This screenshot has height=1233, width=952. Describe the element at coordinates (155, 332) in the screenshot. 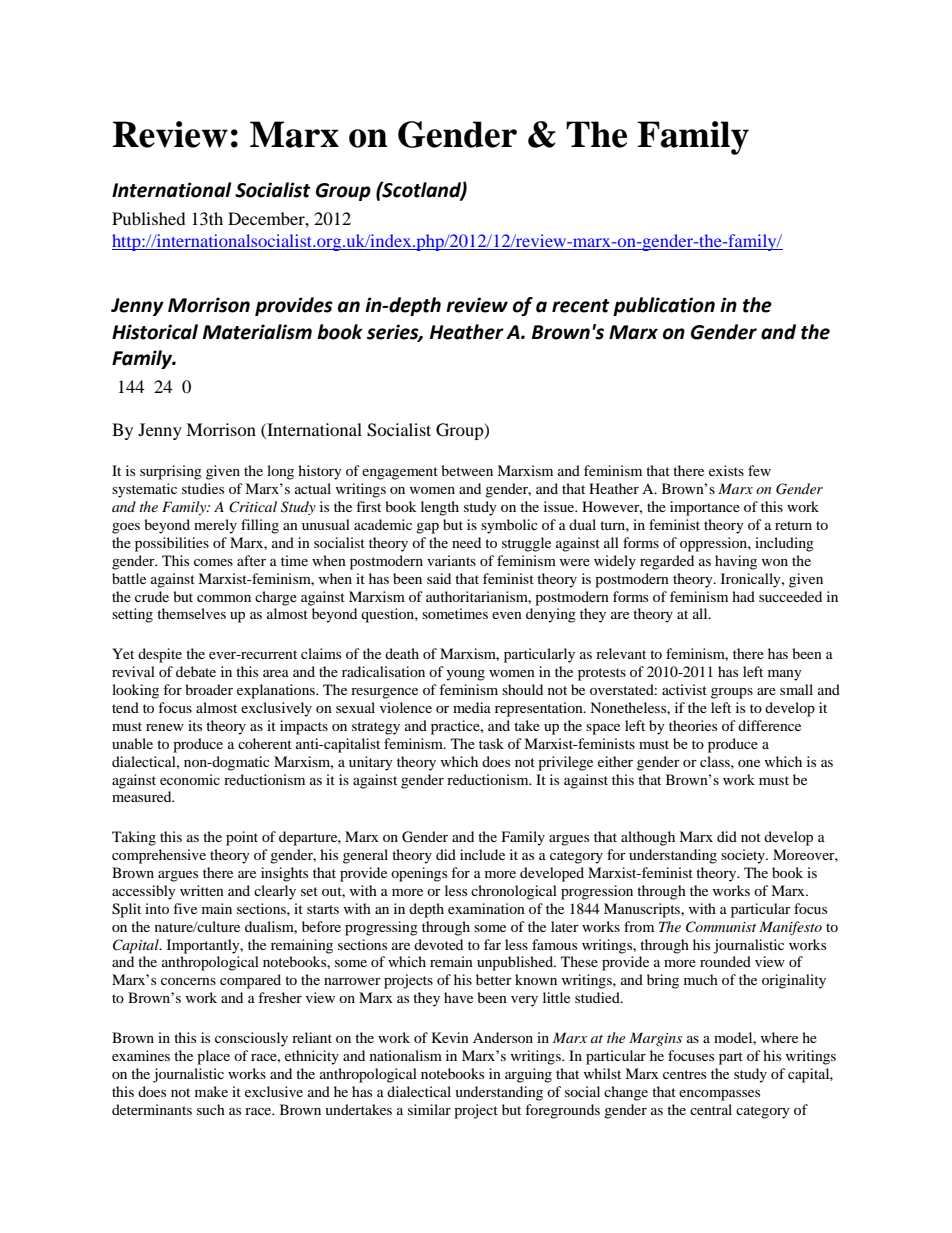

I see `Historical` at that location.
